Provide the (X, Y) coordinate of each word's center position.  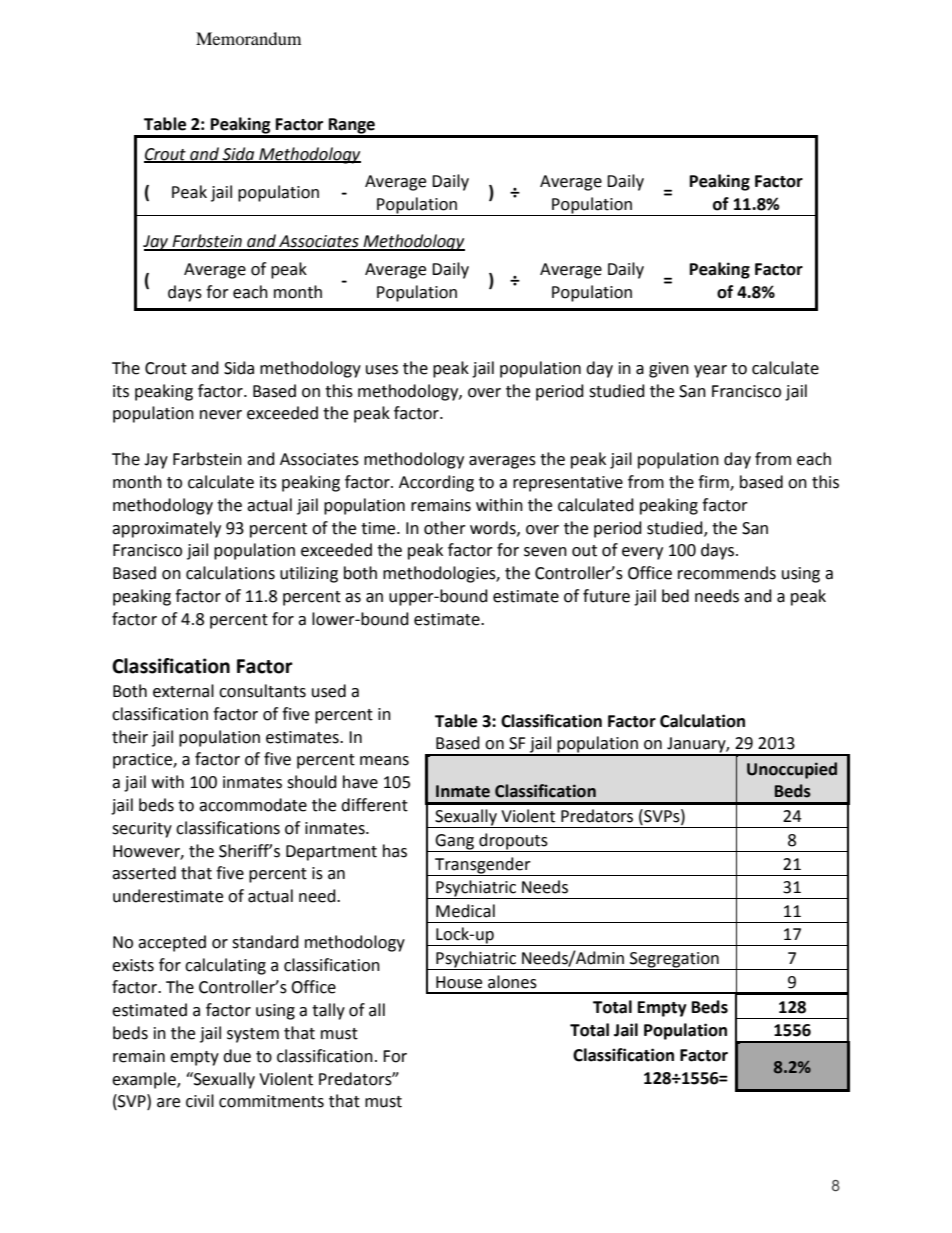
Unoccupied (792, 770)
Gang (455, 843)
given (669, 370)
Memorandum (248, 38)
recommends (727, 573)
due (237, 1056)
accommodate (253, 805)
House (459, 982)
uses (382, 370)
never (221, 415)
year (710, 371)
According (436, 483)
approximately (166, 529)
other (445, 528)
